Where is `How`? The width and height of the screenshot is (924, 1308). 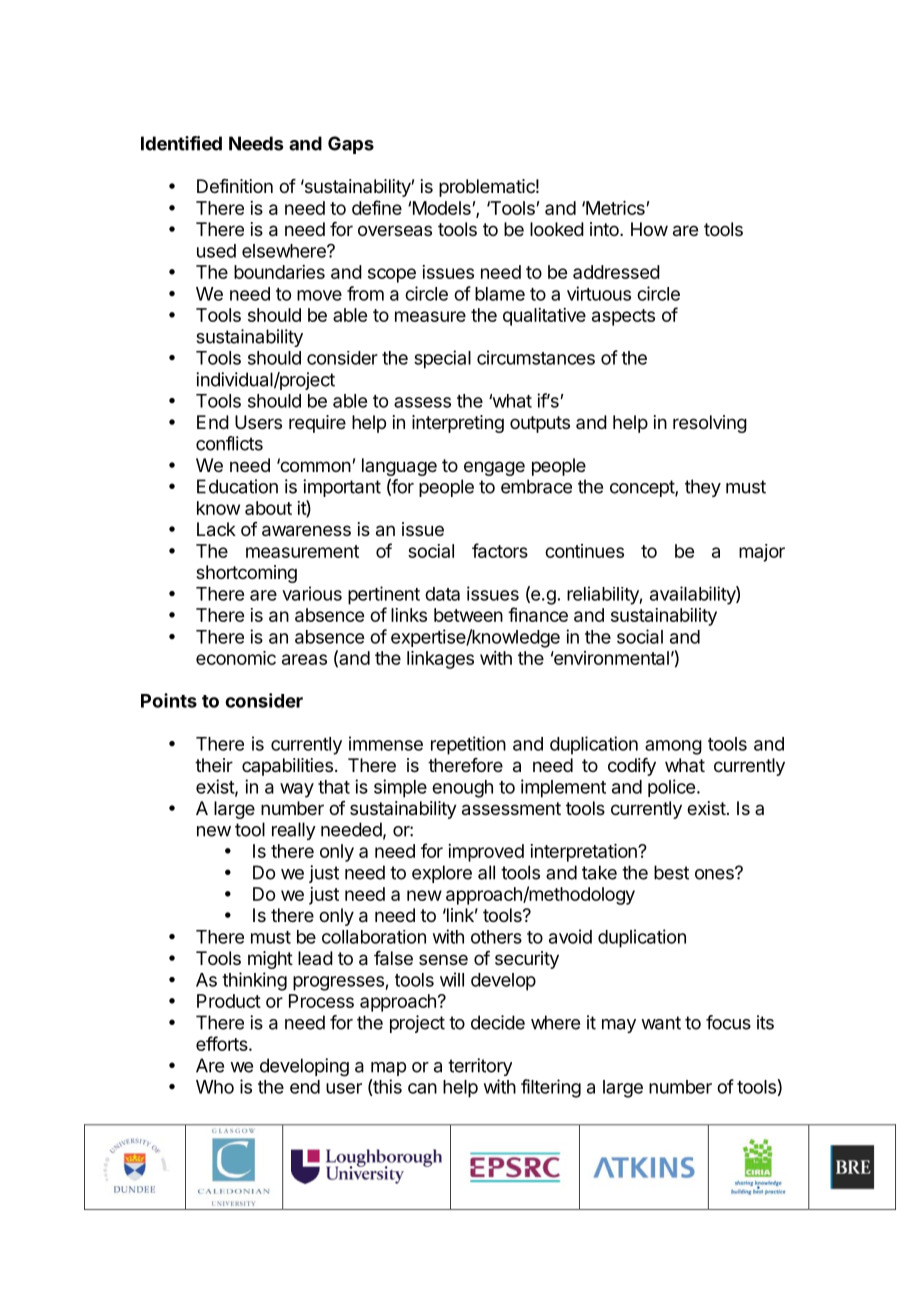
How is located at coordinates (649, 229).
